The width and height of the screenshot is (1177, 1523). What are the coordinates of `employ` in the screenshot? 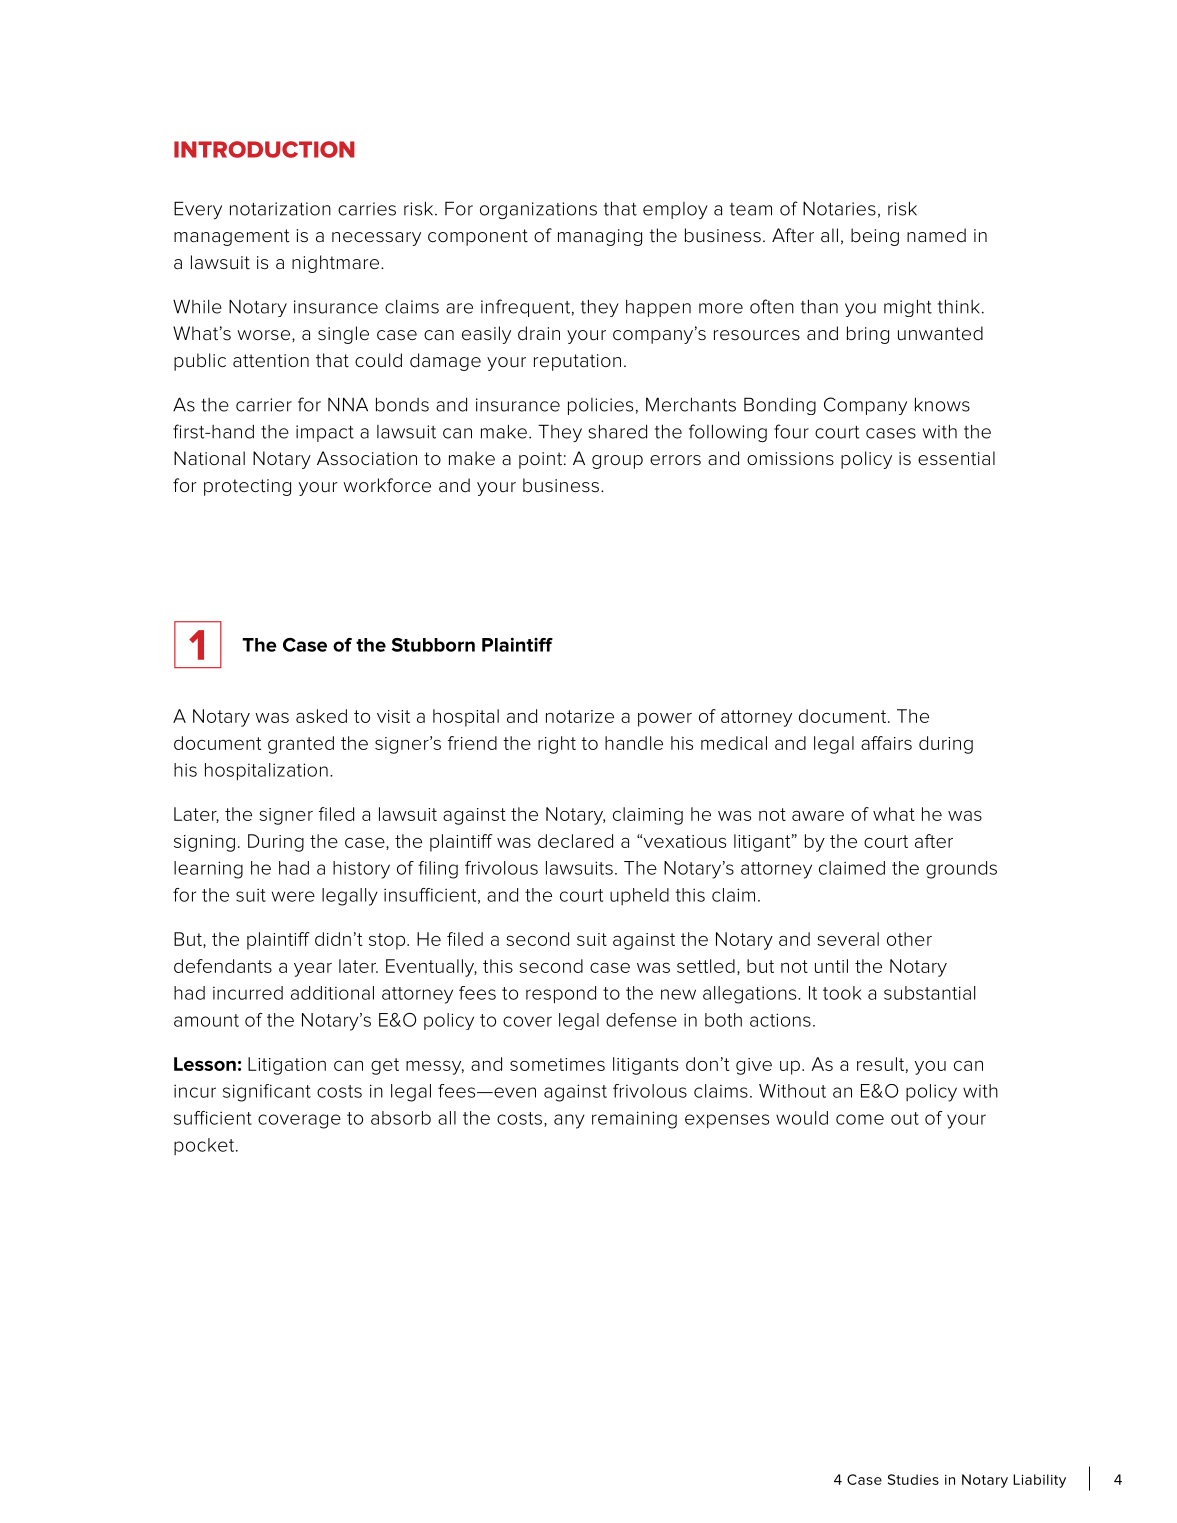 It's located at (675, 210).
